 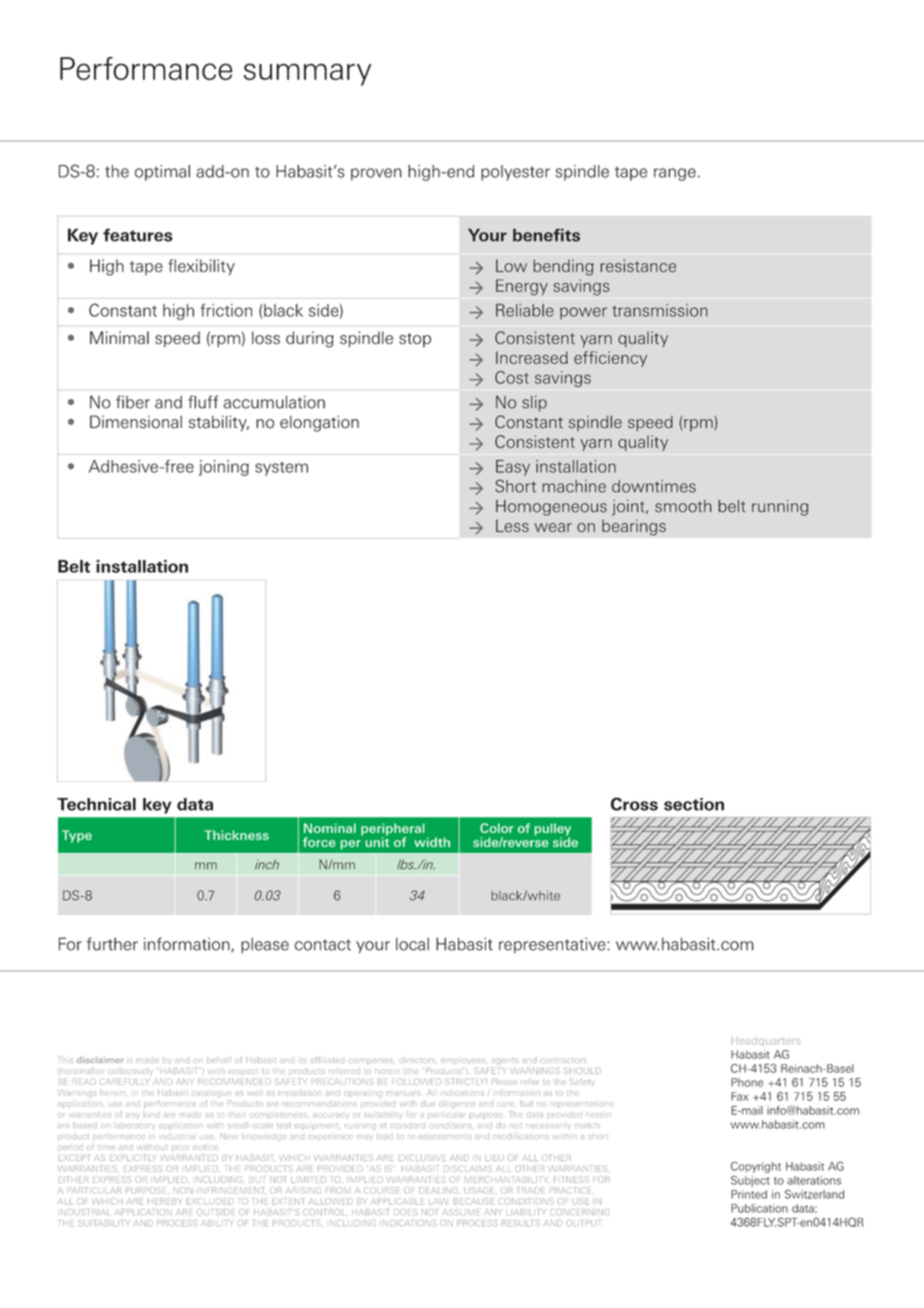 What do you see at coordinates (439, 1190) in the screenshot?
I see `DEALING` at bounding box center [439, 1190].
